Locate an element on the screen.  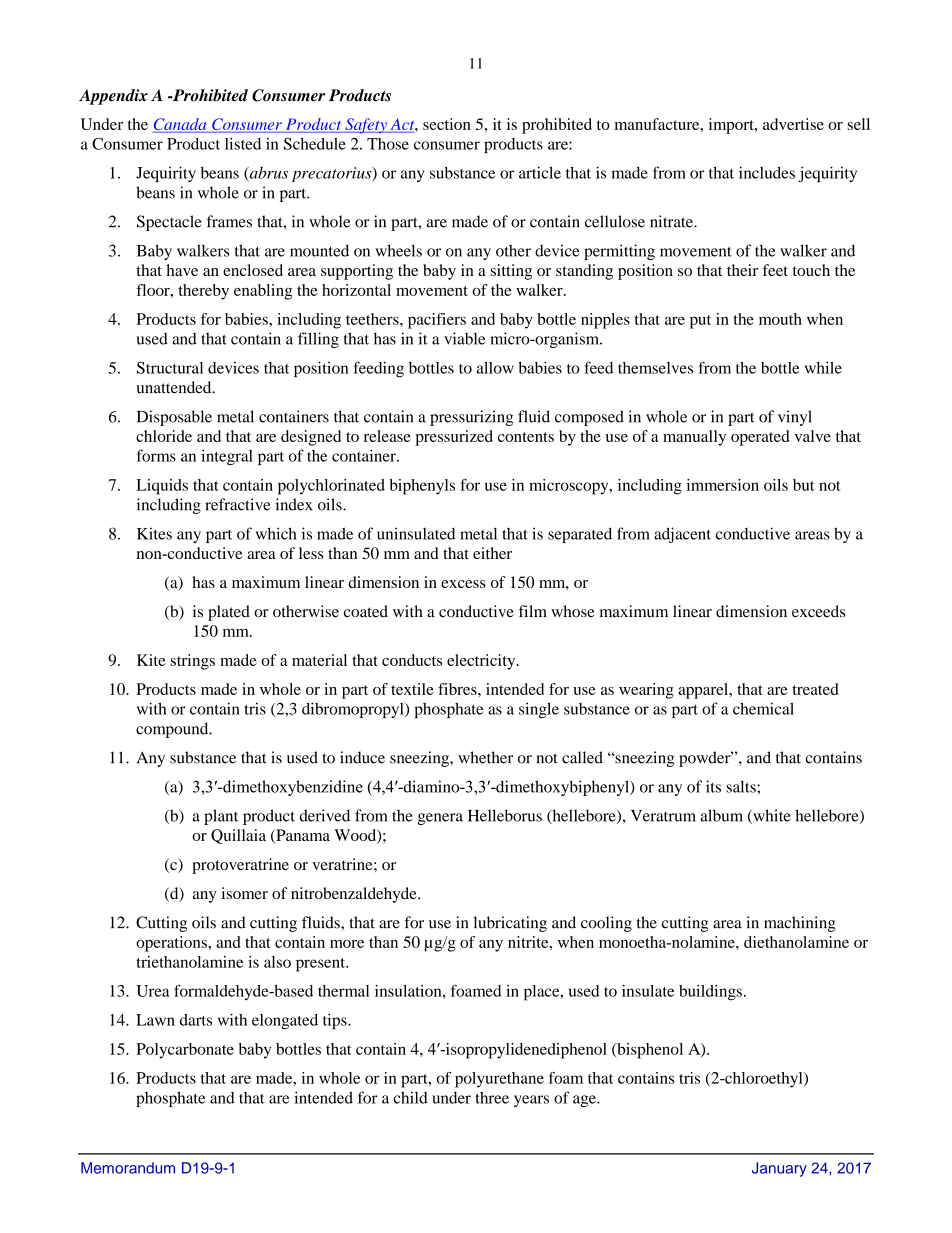
three is located at coordinates (492, 1098).
